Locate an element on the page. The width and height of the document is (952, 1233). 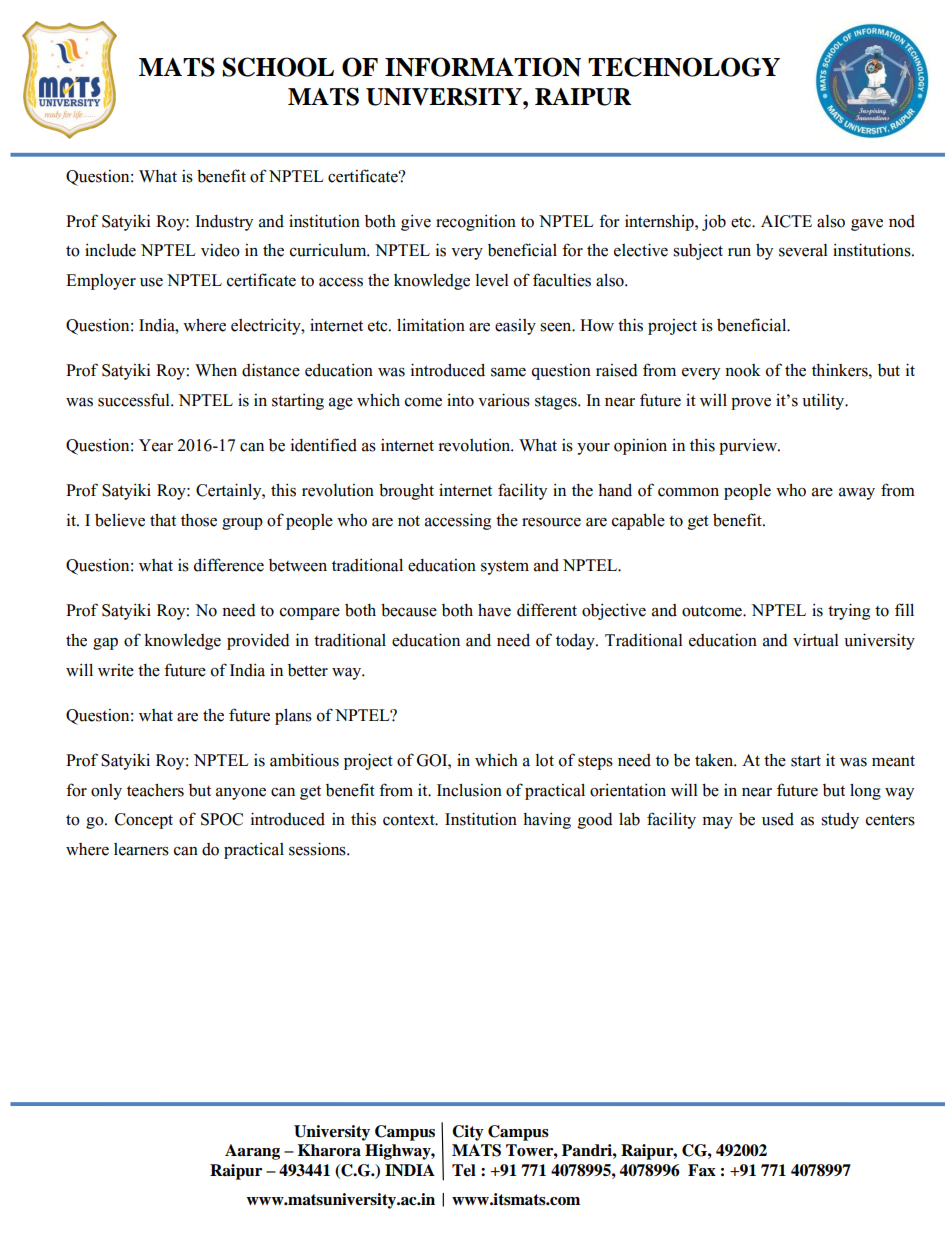
teachers is located at coordinates (155, 790).
